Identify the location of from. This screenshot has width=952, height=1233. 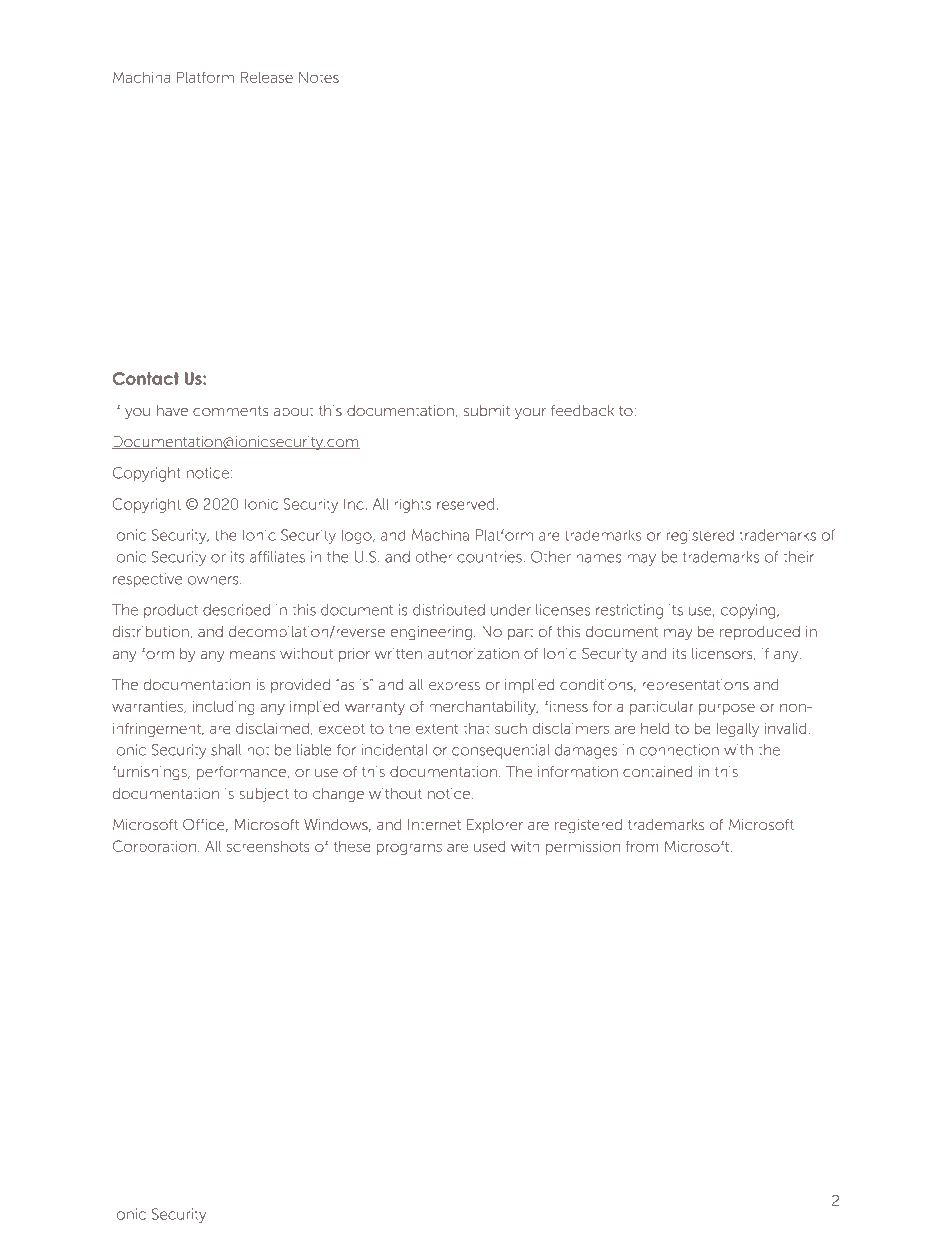
(642, 846).
